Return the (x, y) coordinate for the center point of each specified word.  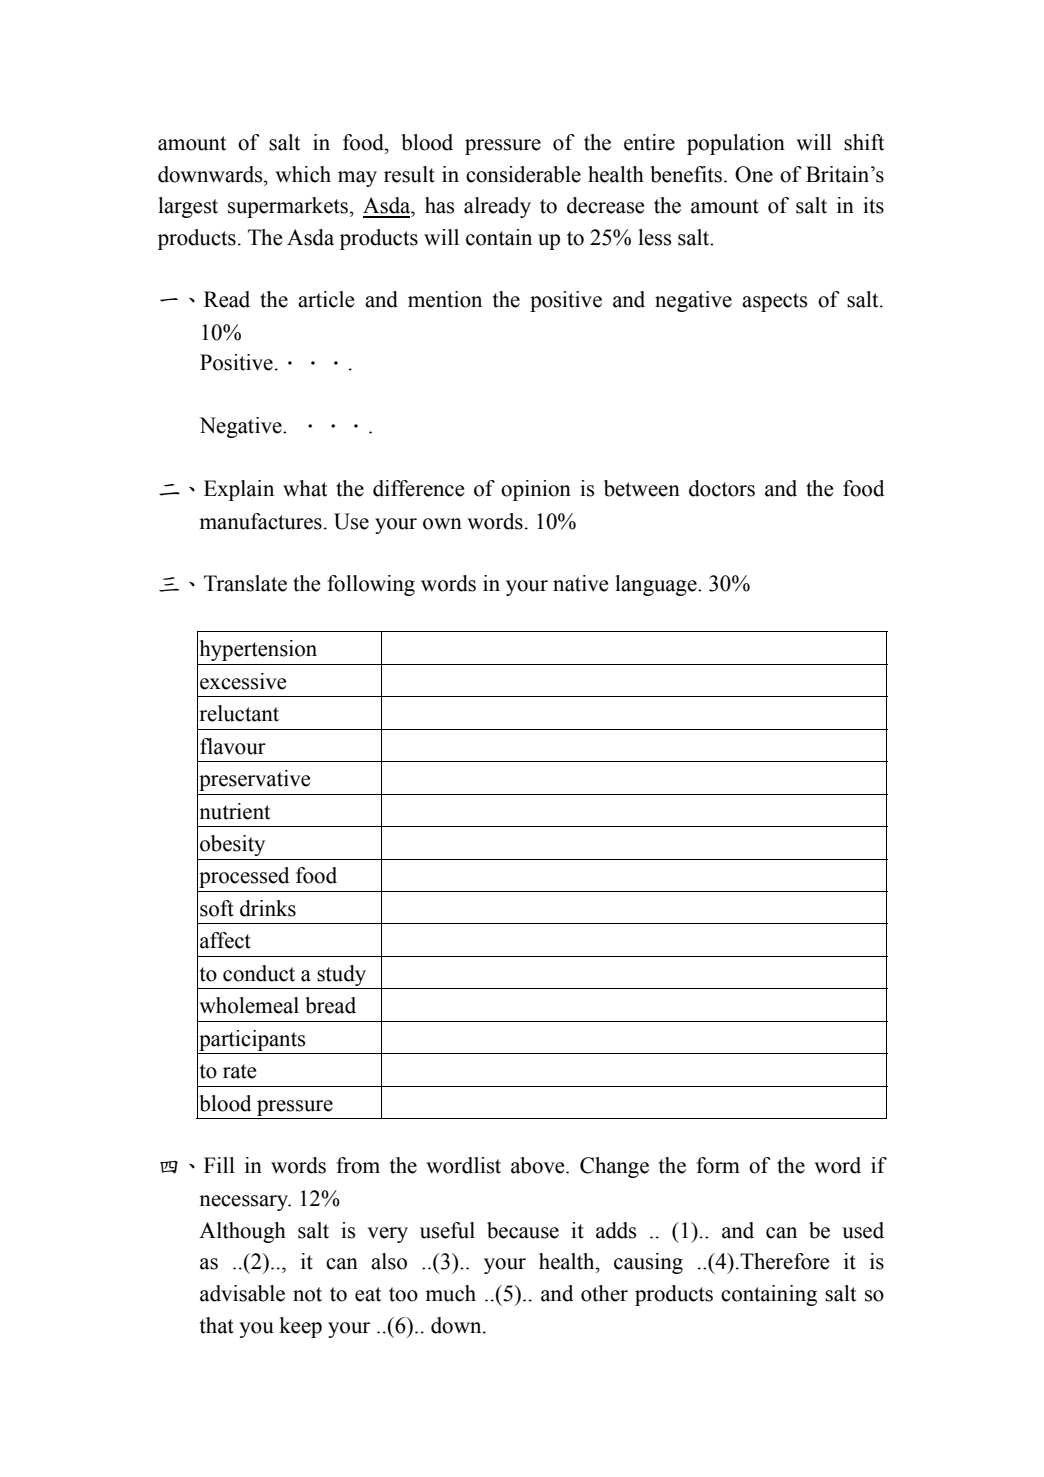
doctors (722, 488)
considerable (523, 174)
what (305, 488)
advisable (242, 1293)
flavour (233, 746)
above (539, 1165)
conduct (259, 973)
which (303, 174)
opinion (536, 490)
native (580, 583)
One (754, 174)
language (657, 585)
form (718, 1165)
